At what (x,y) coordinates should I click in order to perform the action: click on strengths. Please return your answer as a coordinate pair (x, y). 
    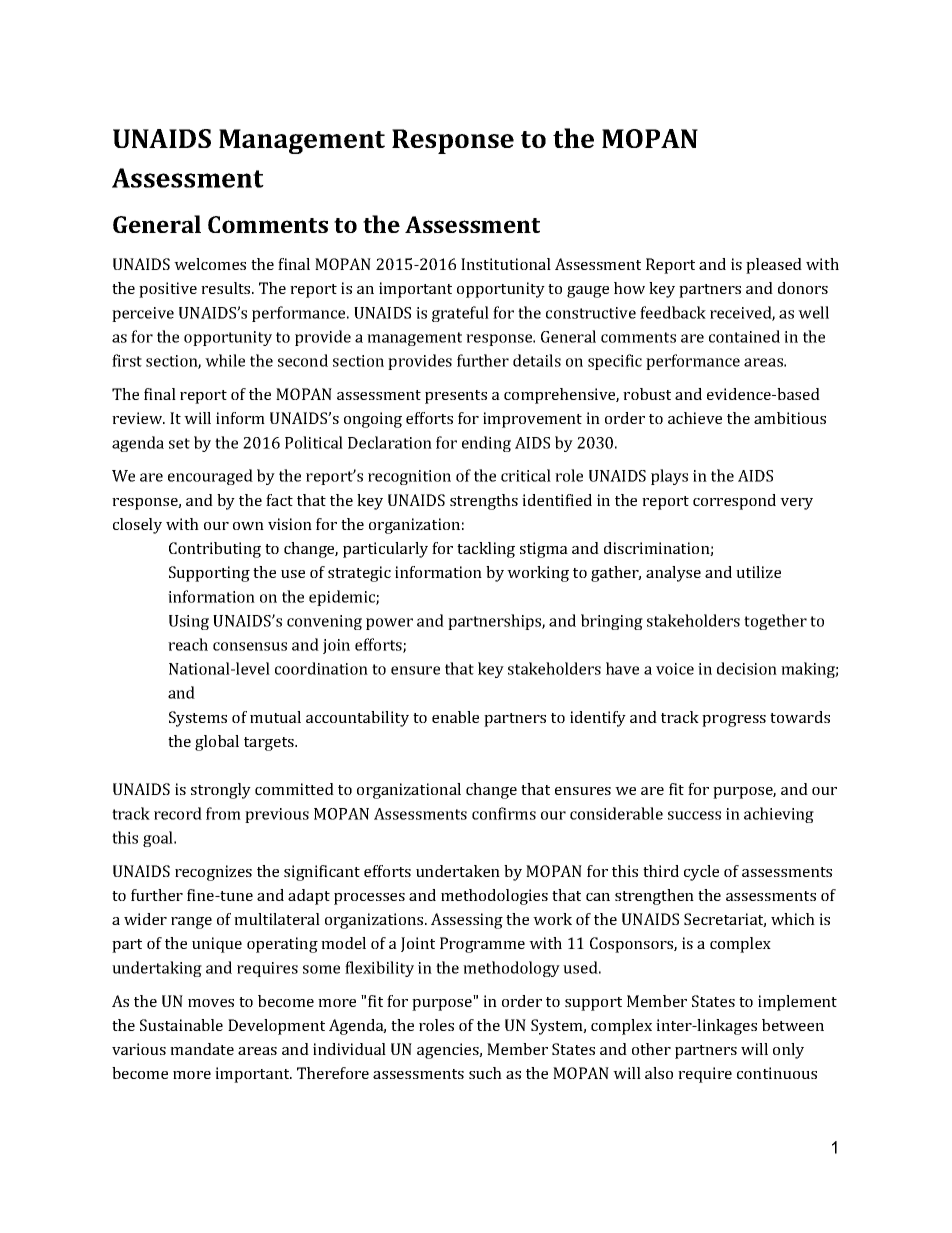
    Looking at the image, I should click on (484, 502).
